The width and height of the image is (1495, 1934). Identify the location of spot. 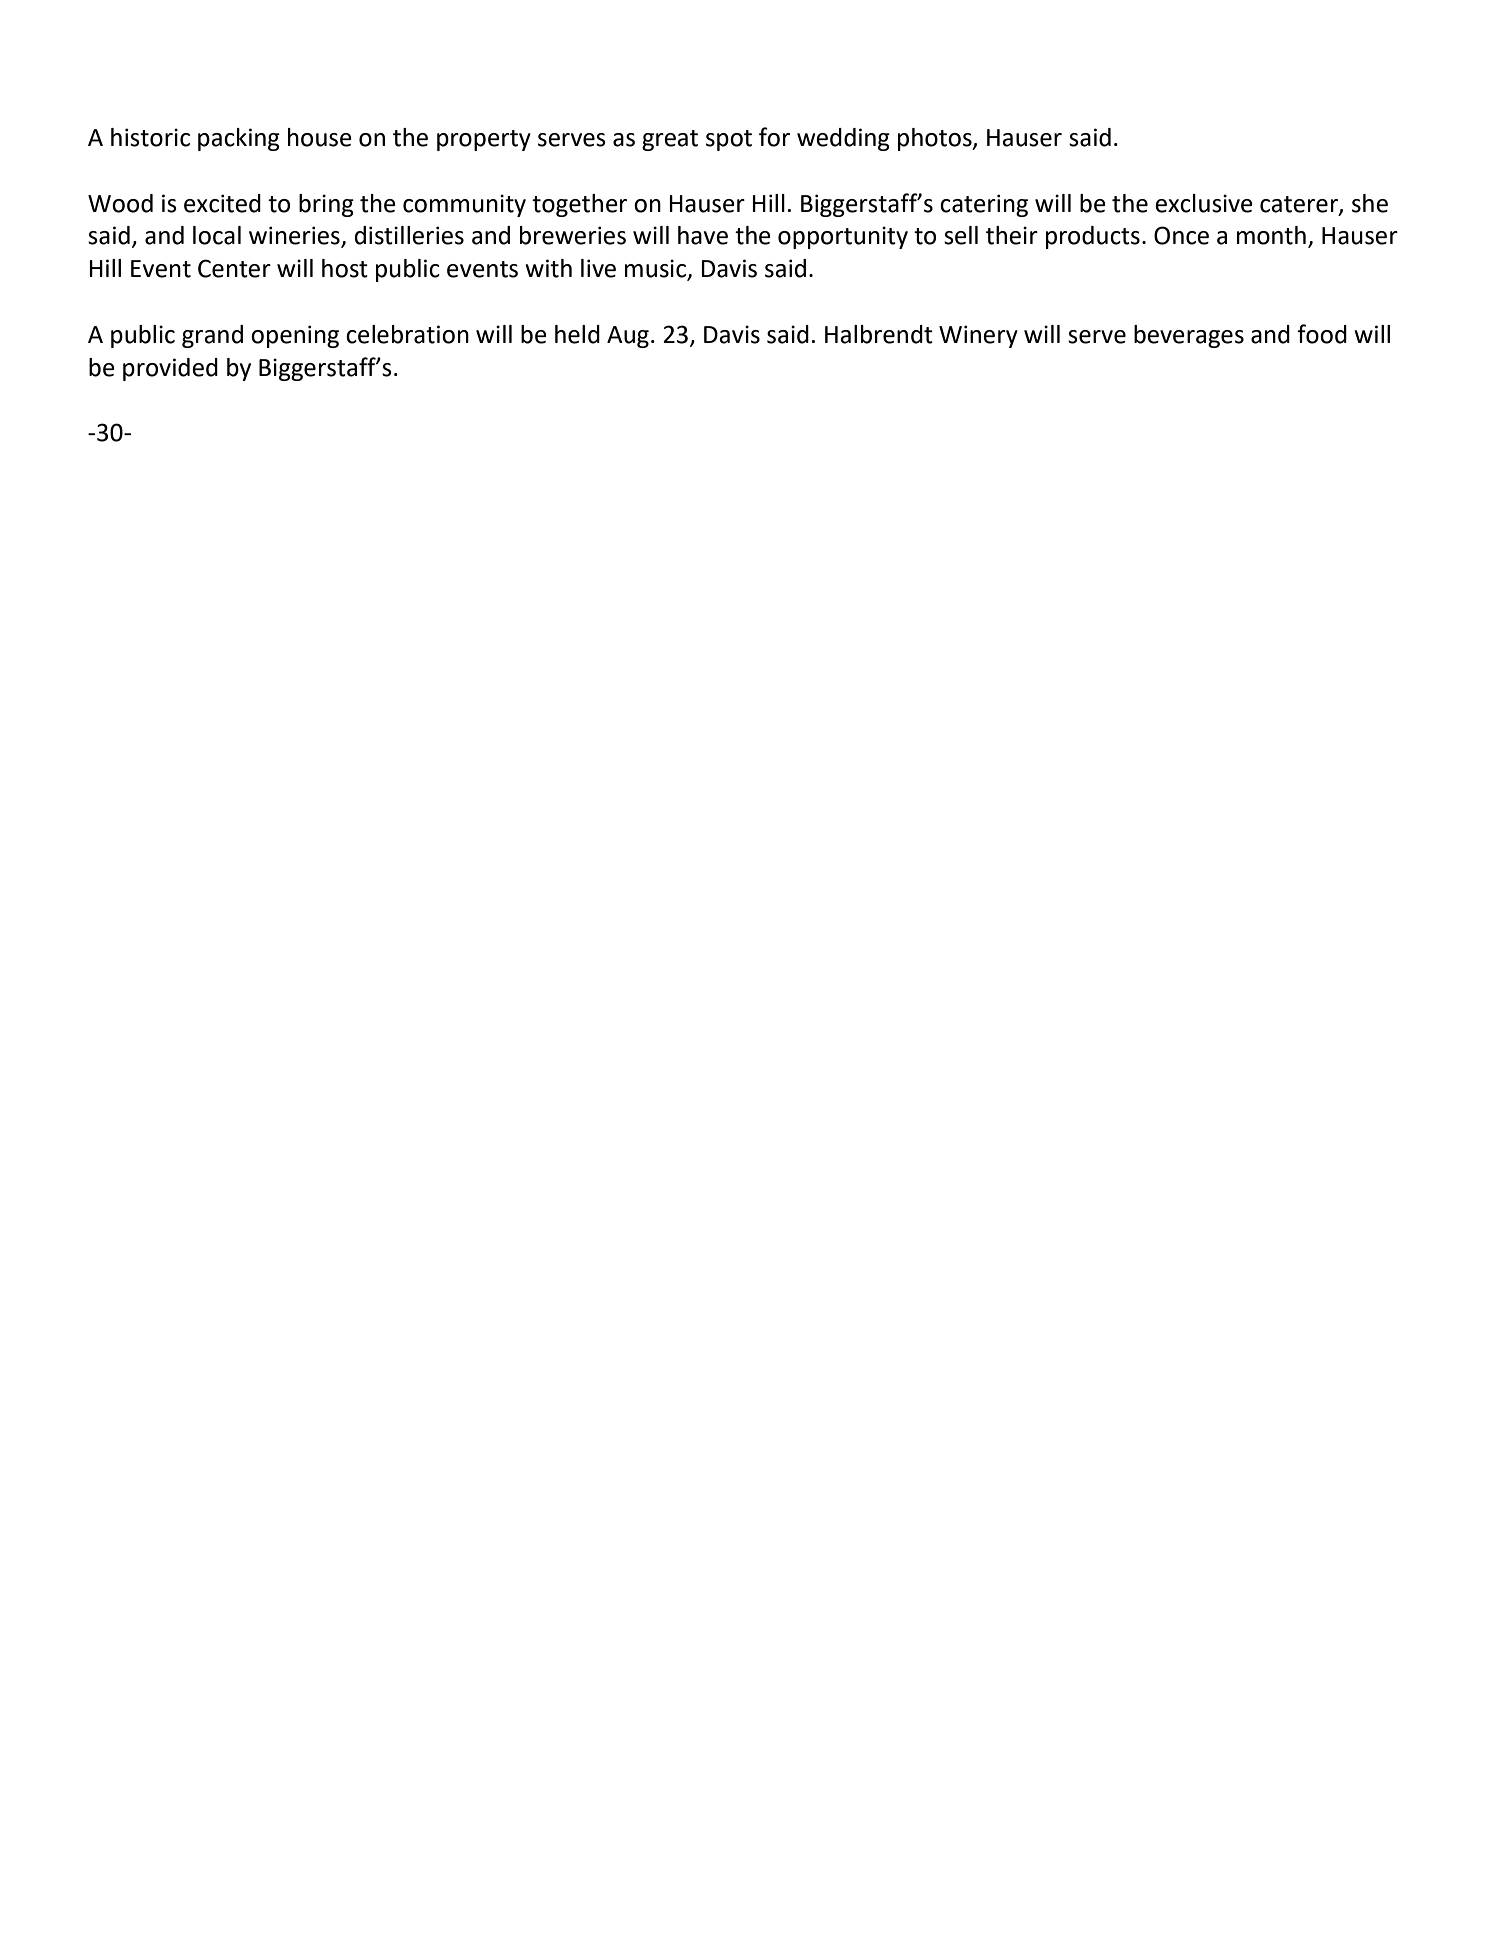
(729, 140).
